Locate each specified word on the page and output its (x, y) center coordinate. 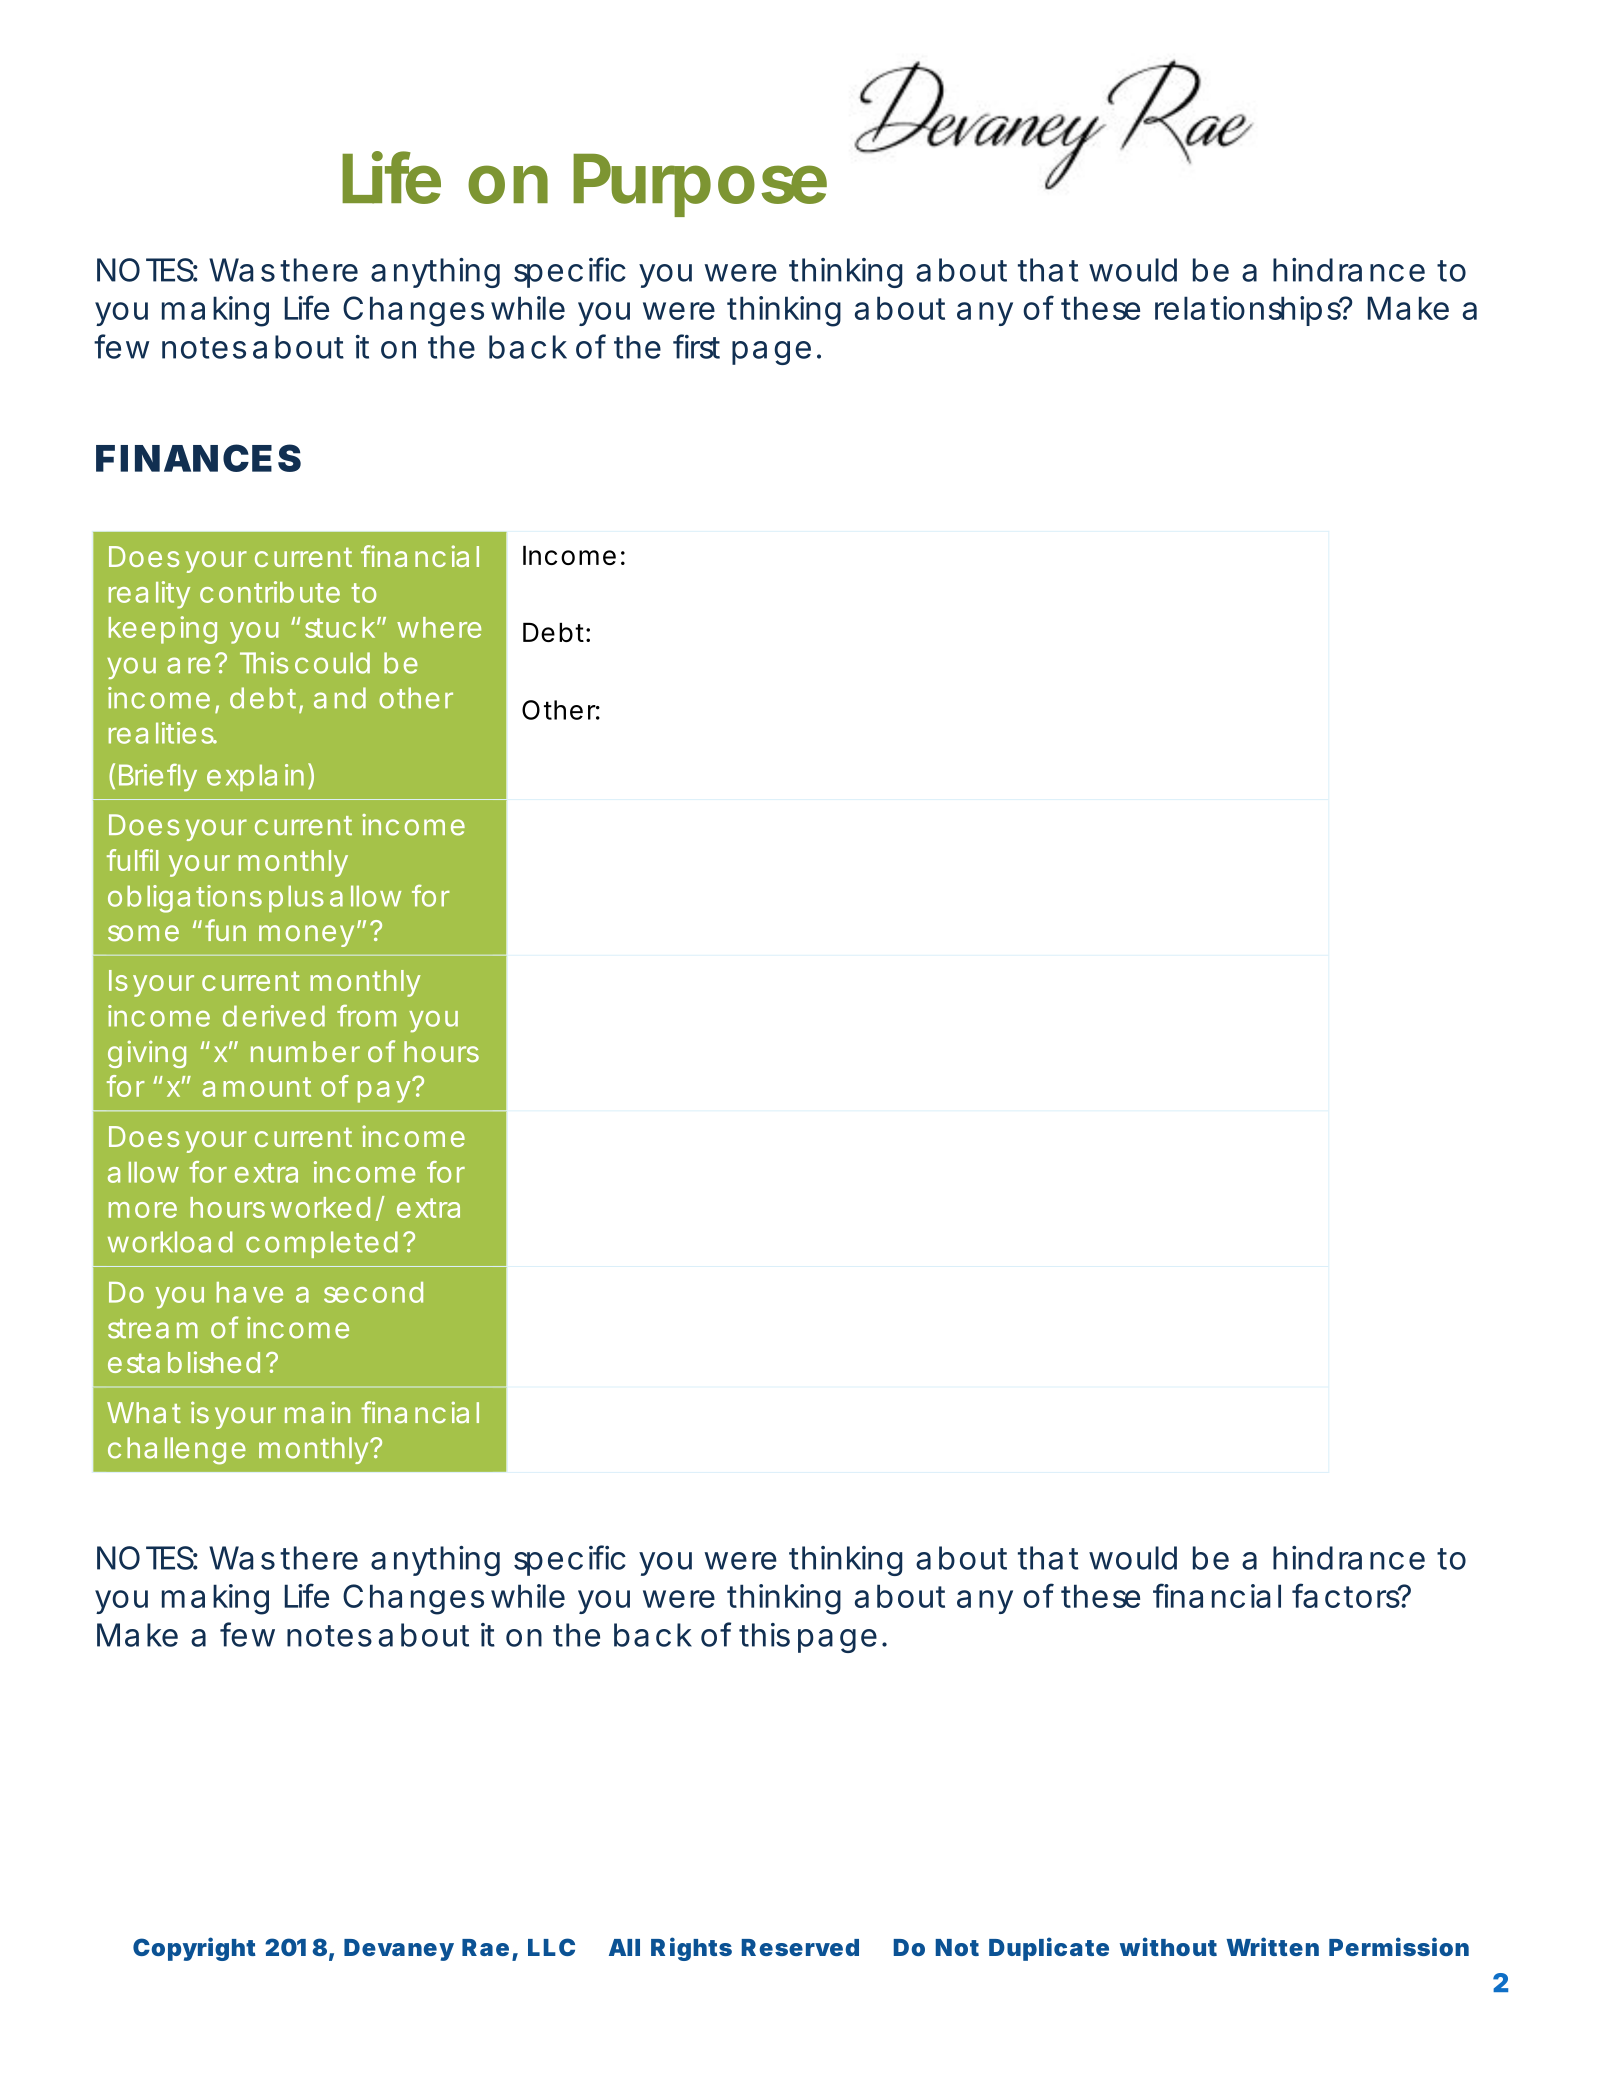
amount (256, 1087)
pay (386, 1091)
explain (258, 777)
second (373, 1292)
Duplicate (1049, 1949)
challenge (177, 1451)
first (696, 346)
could (332, 663)
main (317, 1412)
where (439, 627)
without (1168, 1946)
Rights (691, 1949)
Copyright (194, 1949)
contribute (270, 592)
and (340, 698)
